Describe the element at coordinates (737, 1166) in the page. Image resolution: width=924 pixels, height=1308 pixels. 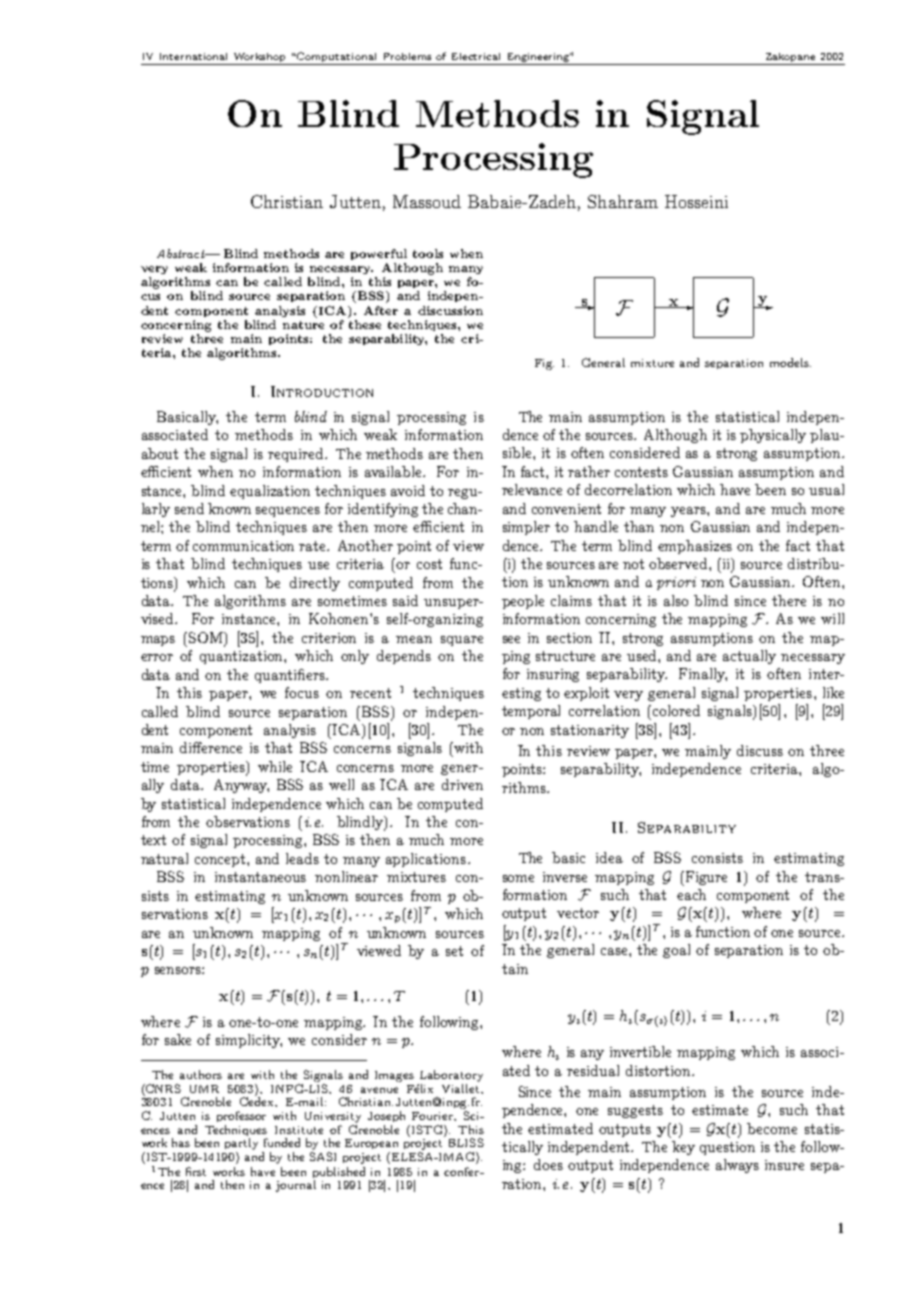
I see `always` at that location.
